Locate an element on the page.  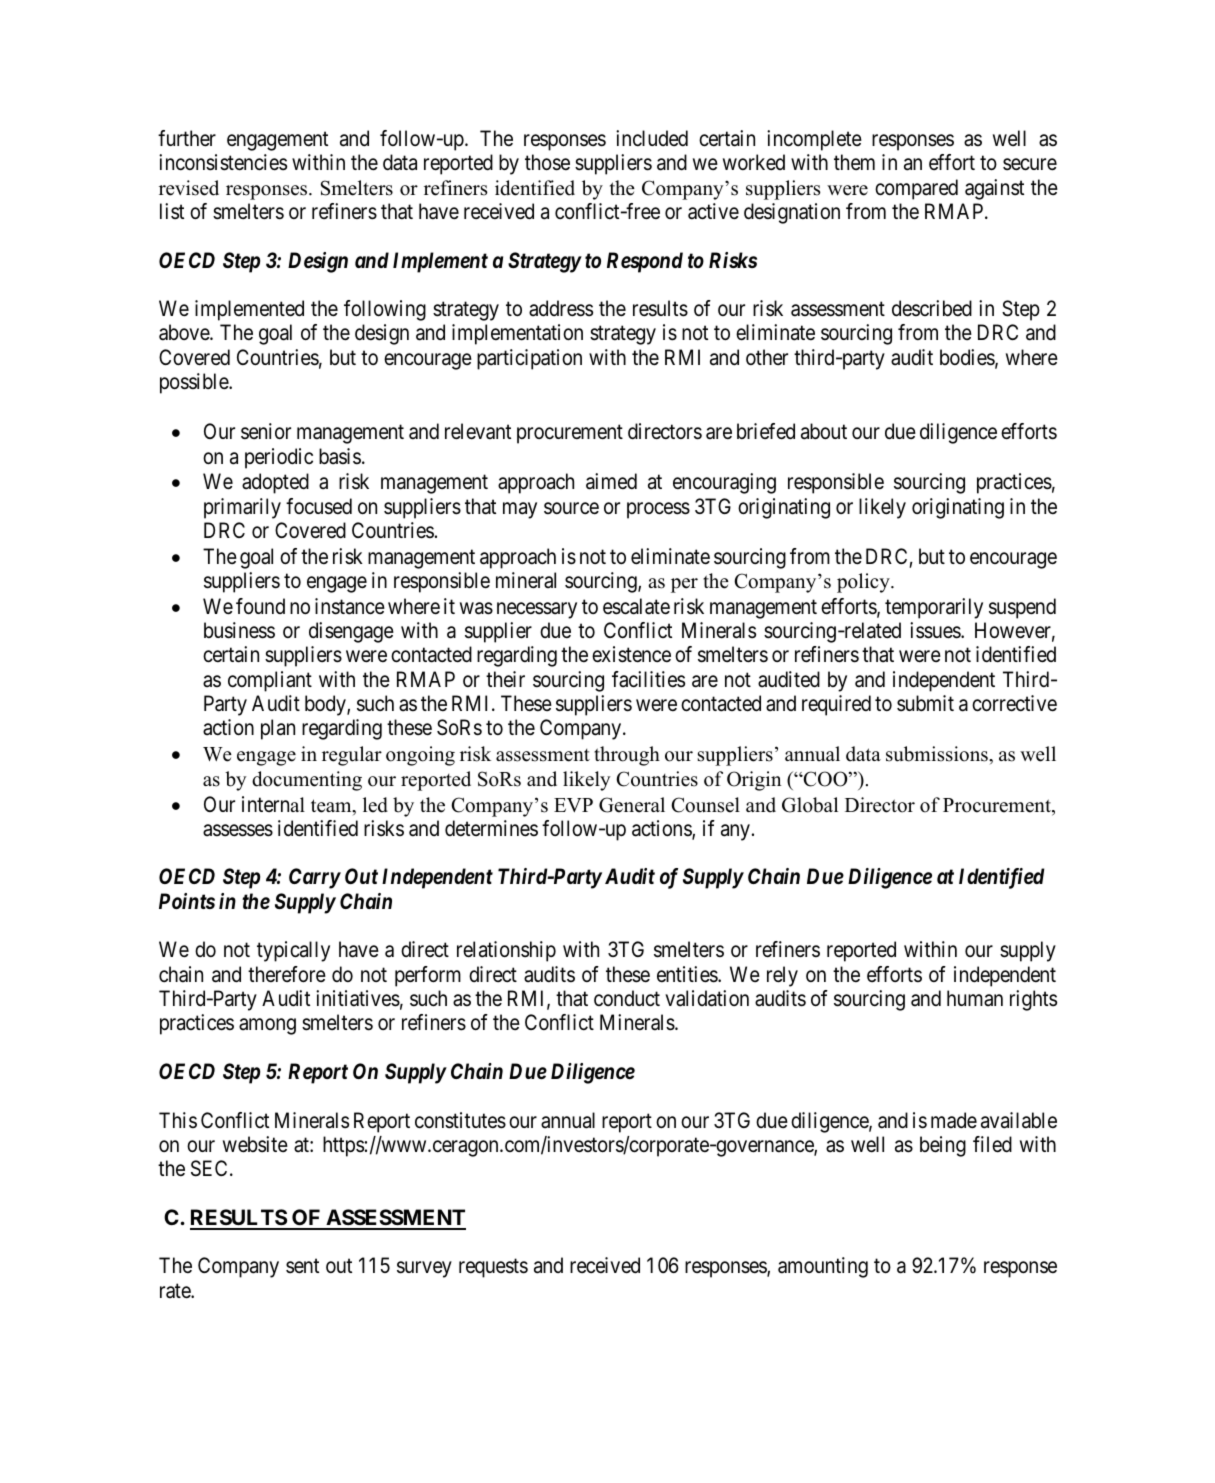
submit is located at coordinates (925, 703).
